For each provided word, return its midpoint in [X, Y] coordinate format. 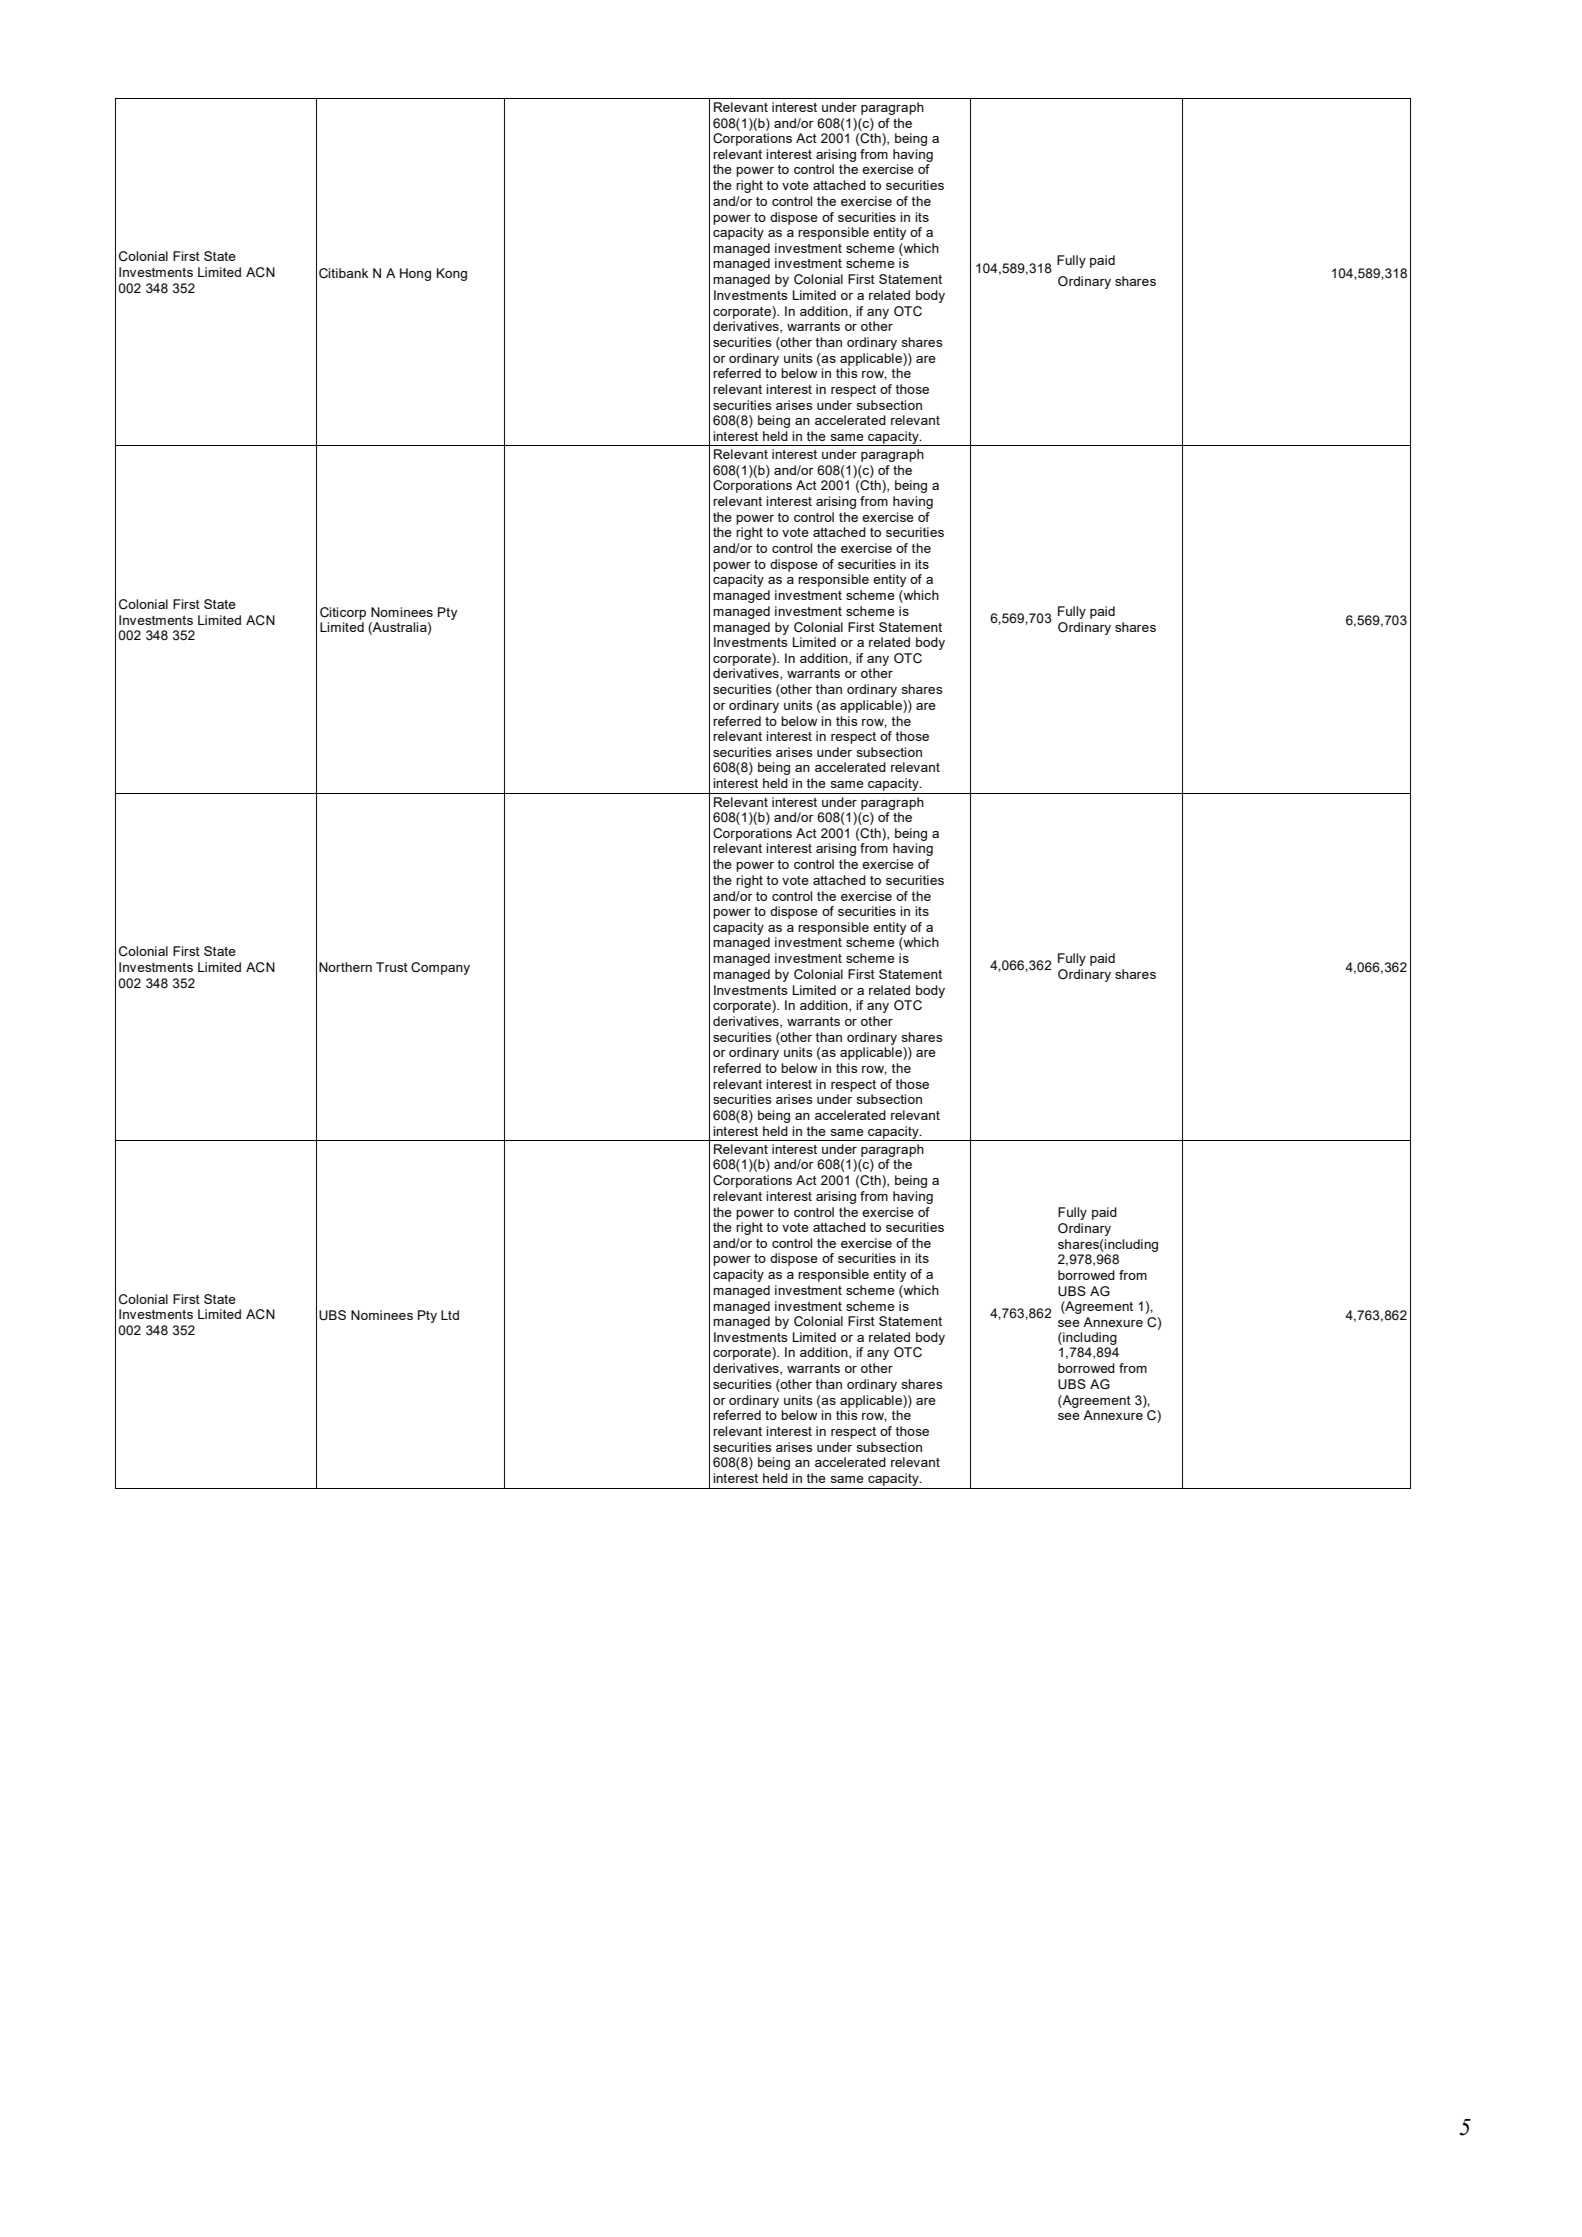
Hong [415, 274]
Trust [392, 967]
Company [440, 968]
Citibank [343, 273]
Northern [345, 967]
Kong [452, 274]
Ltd [450, 1315]
